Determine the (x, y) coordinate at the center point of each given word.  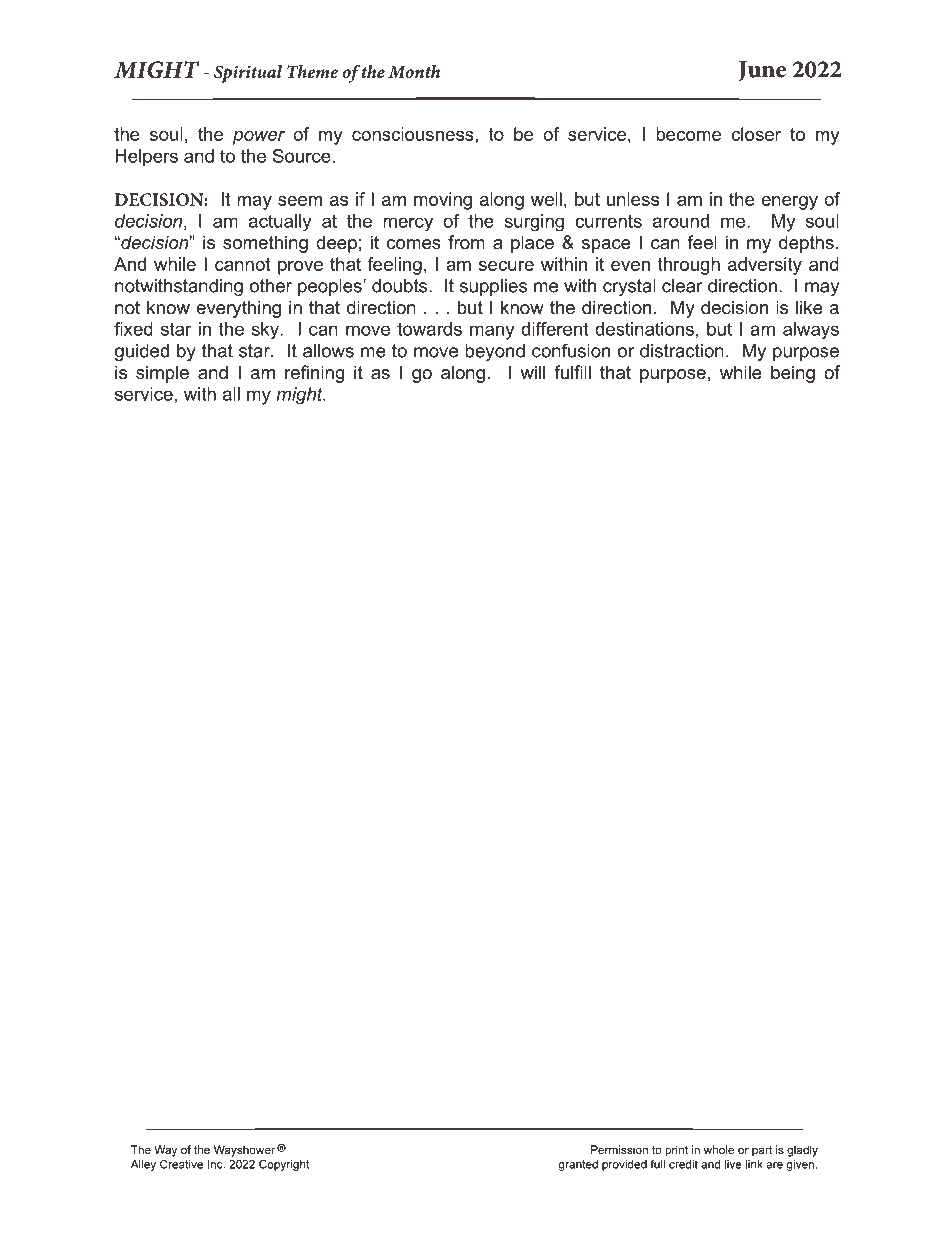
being (793, 374)
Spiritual (248, 74)
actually (280, 222)
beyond (495, 352)
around (681, 221)
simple (162, 374)
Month (414, 71)
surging (534, 222)
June (762, 71)
